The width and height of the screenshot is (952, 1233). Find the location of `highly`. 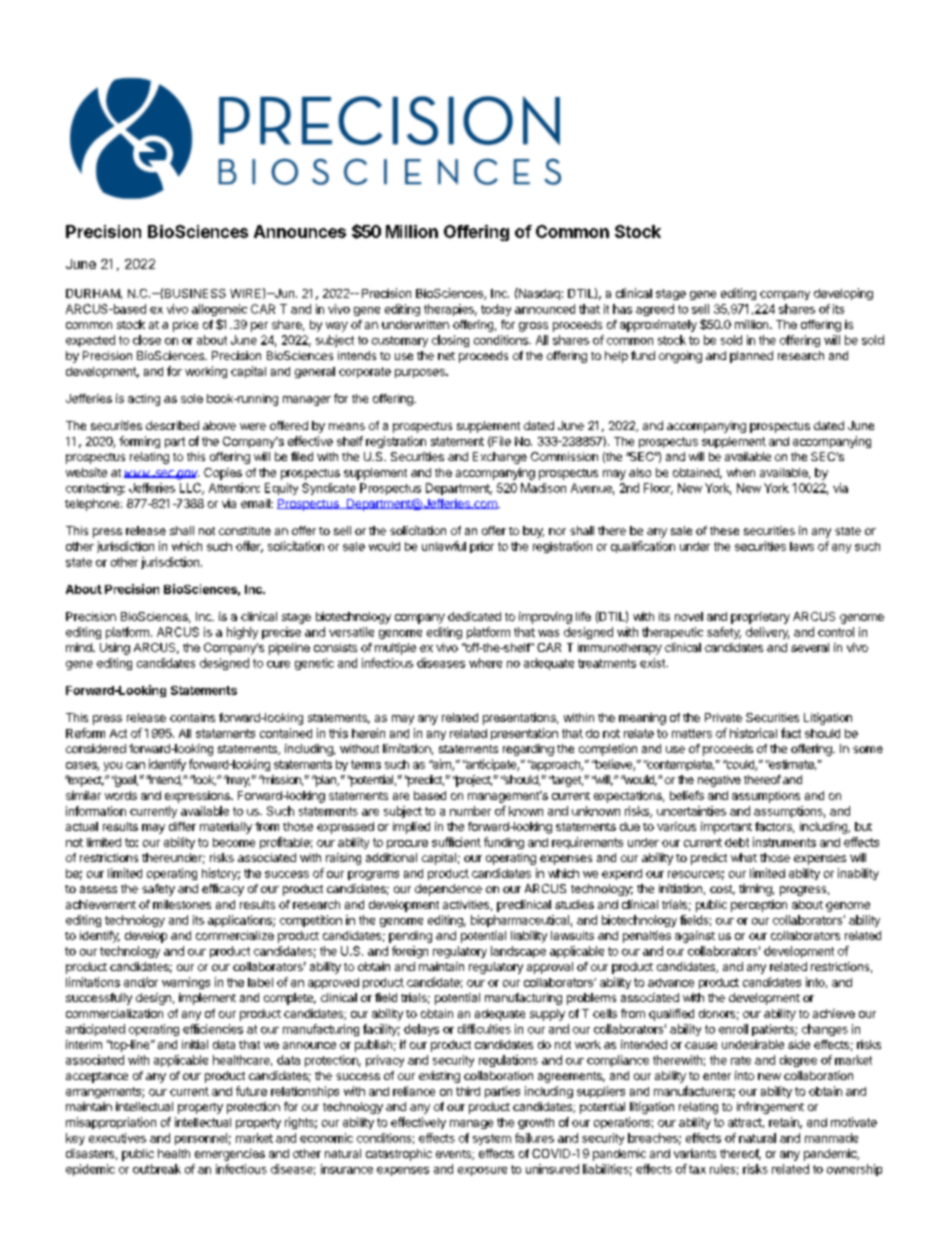

highly is located at coordinates (242, 633).
